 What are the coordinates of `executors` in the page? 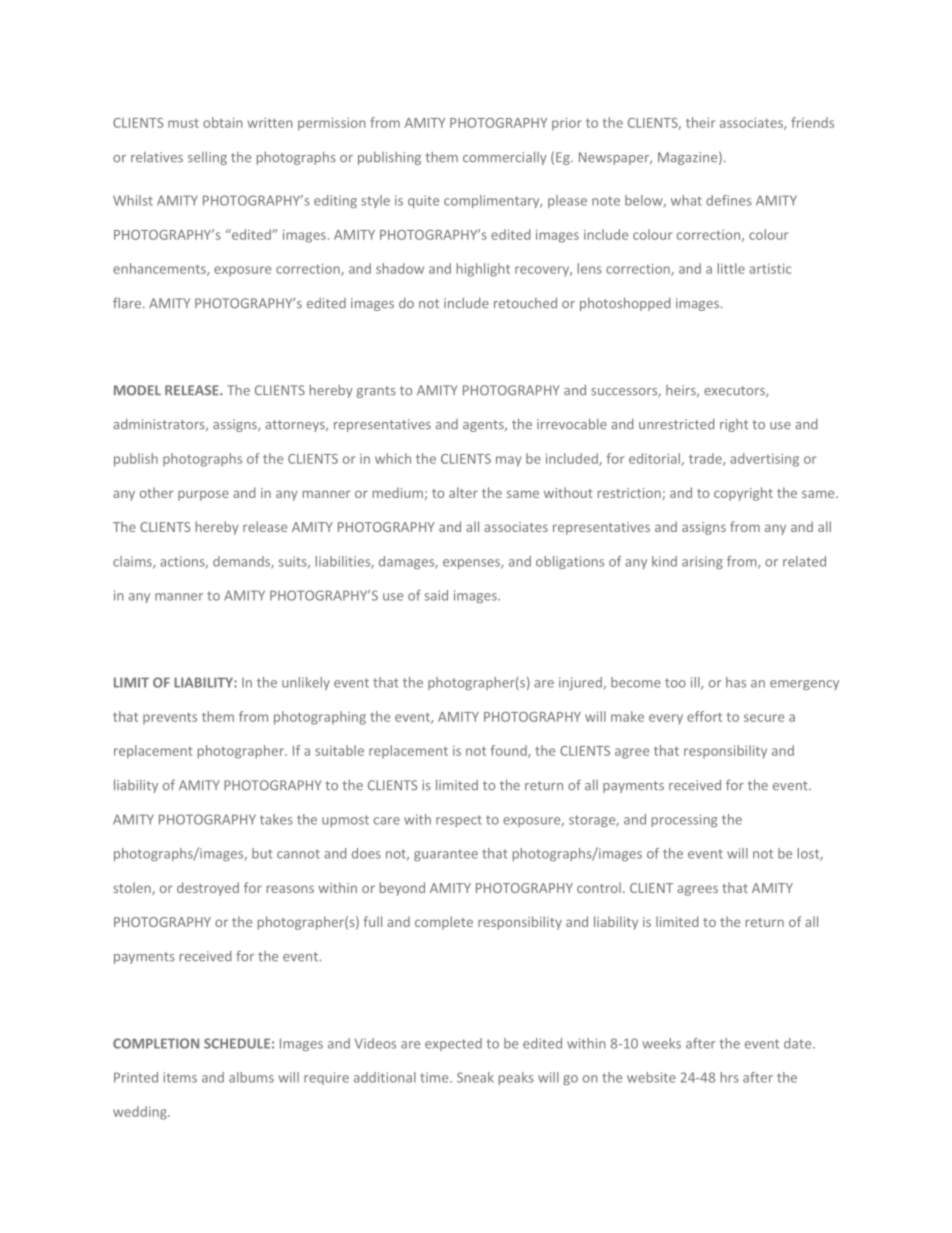 It's located at (735, 392).
